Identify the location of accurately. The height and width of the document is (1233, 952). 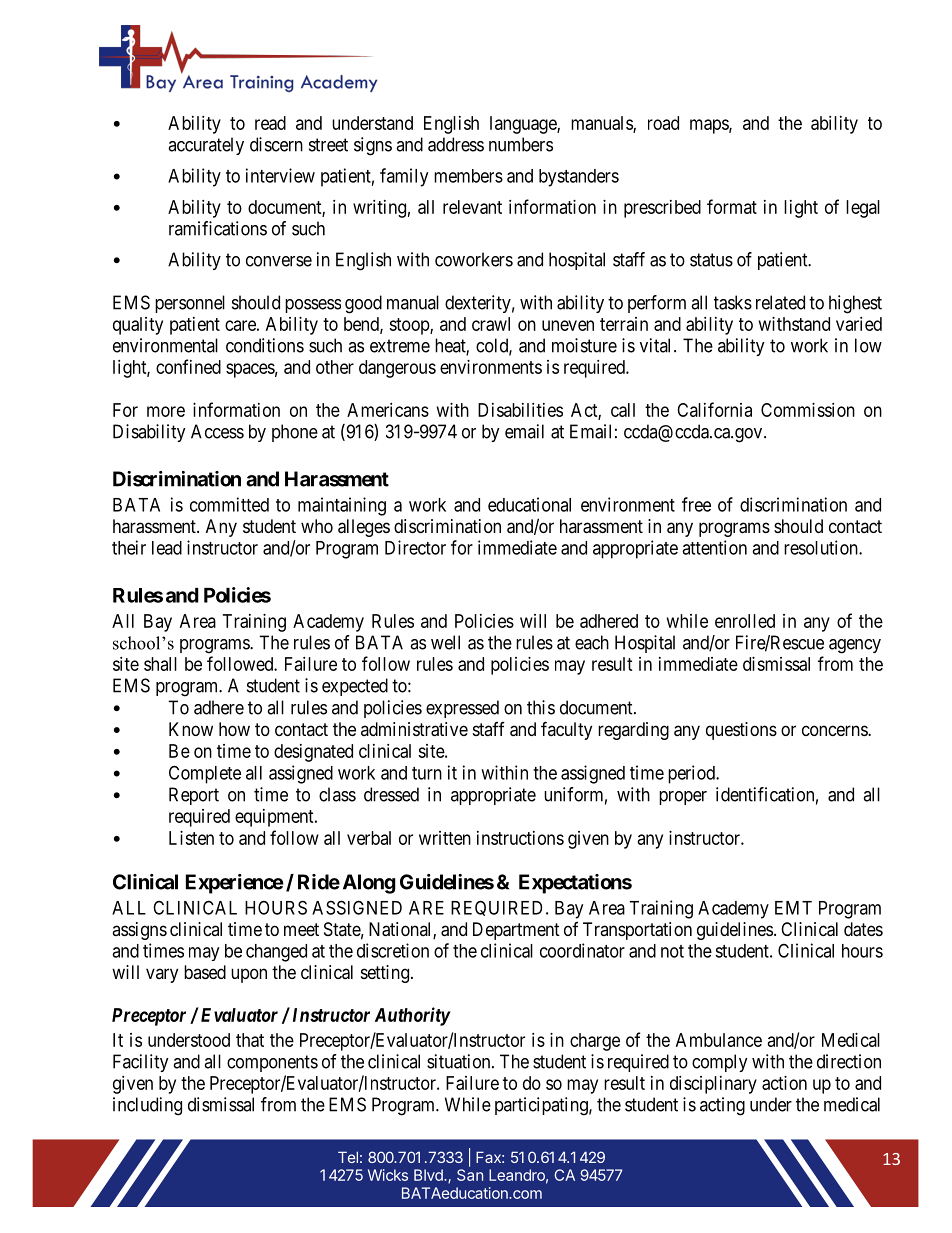
(206, 146).
